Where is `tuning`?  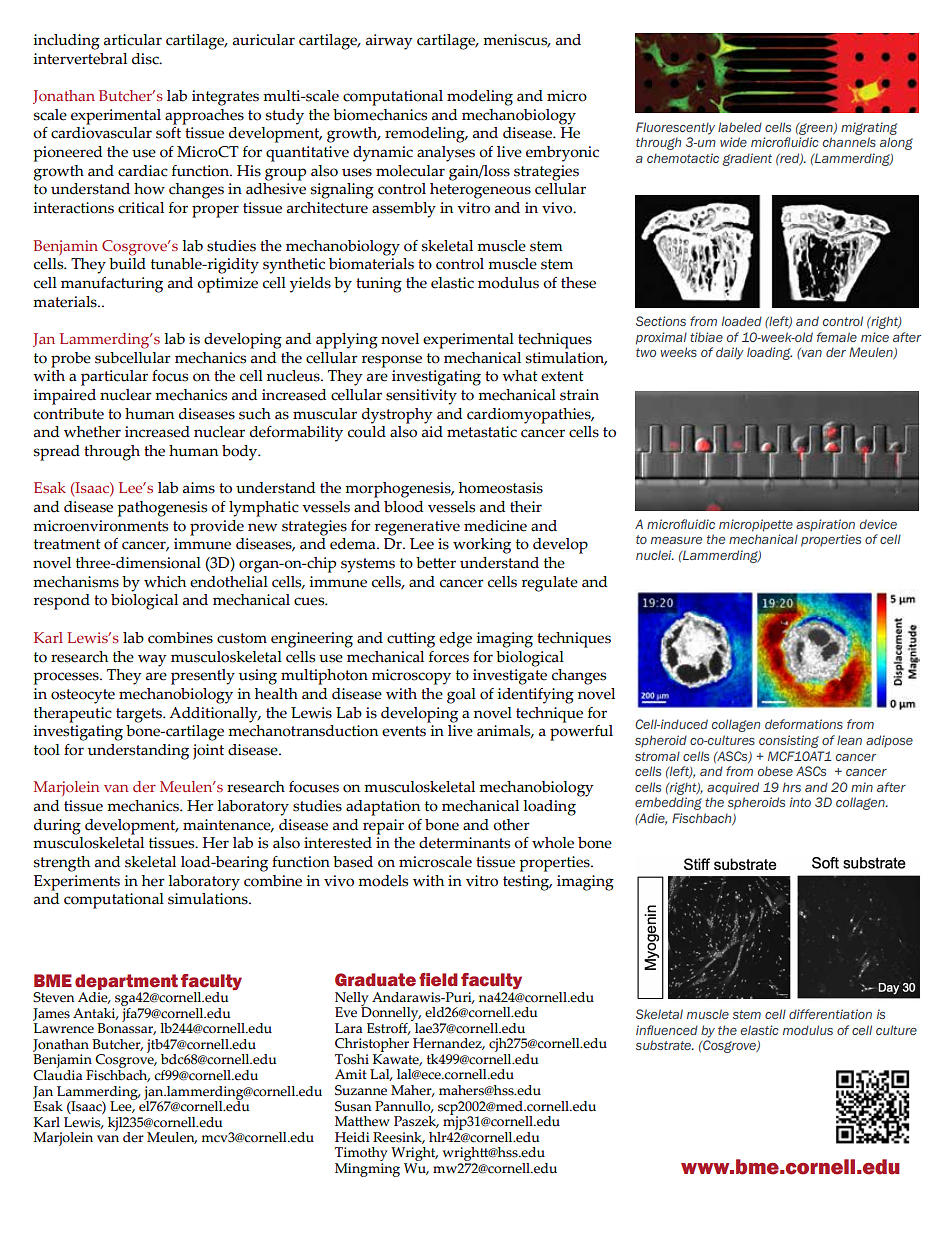 tuning is located at coordinates (379, 285).
